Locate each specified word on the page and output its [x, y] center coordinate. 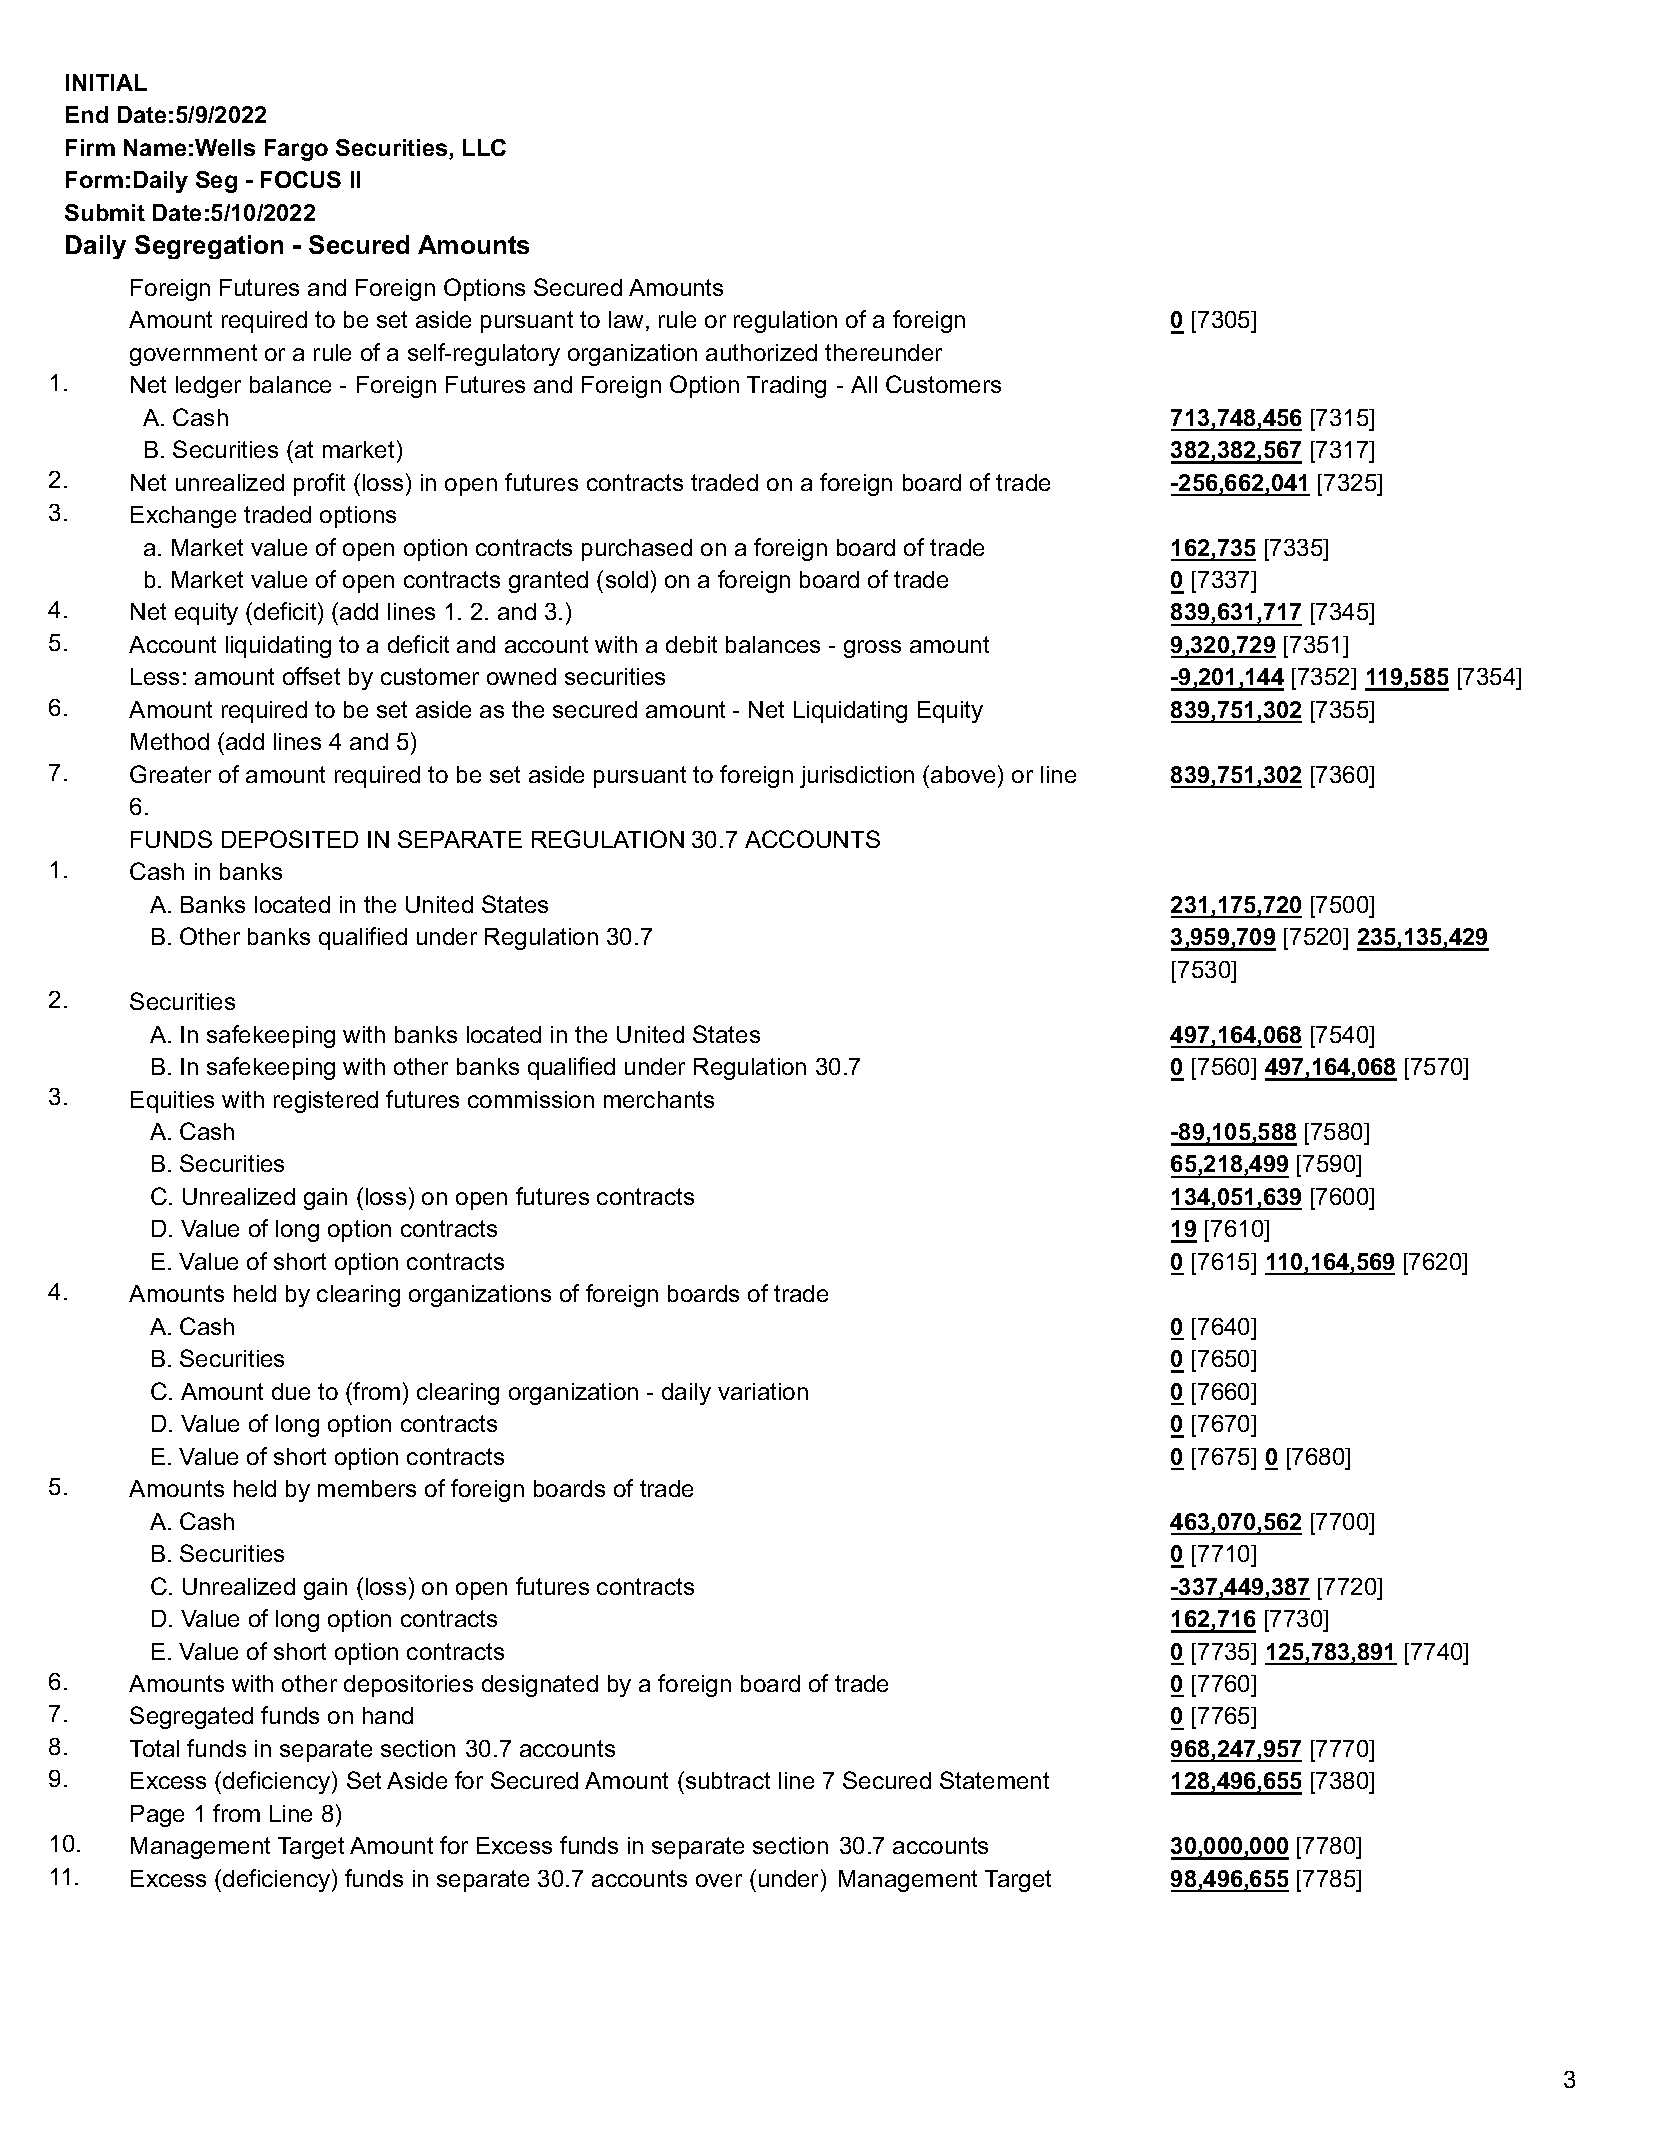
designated [540, 1686]
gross [872, 649]
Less [155, 676]
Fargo [296, 150]
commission [531, 1099]
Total [154, 1748]
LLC [484, 147]
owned [521, 676]
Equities [172, 1102]
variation [763, 1391]
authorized [761, 352]
